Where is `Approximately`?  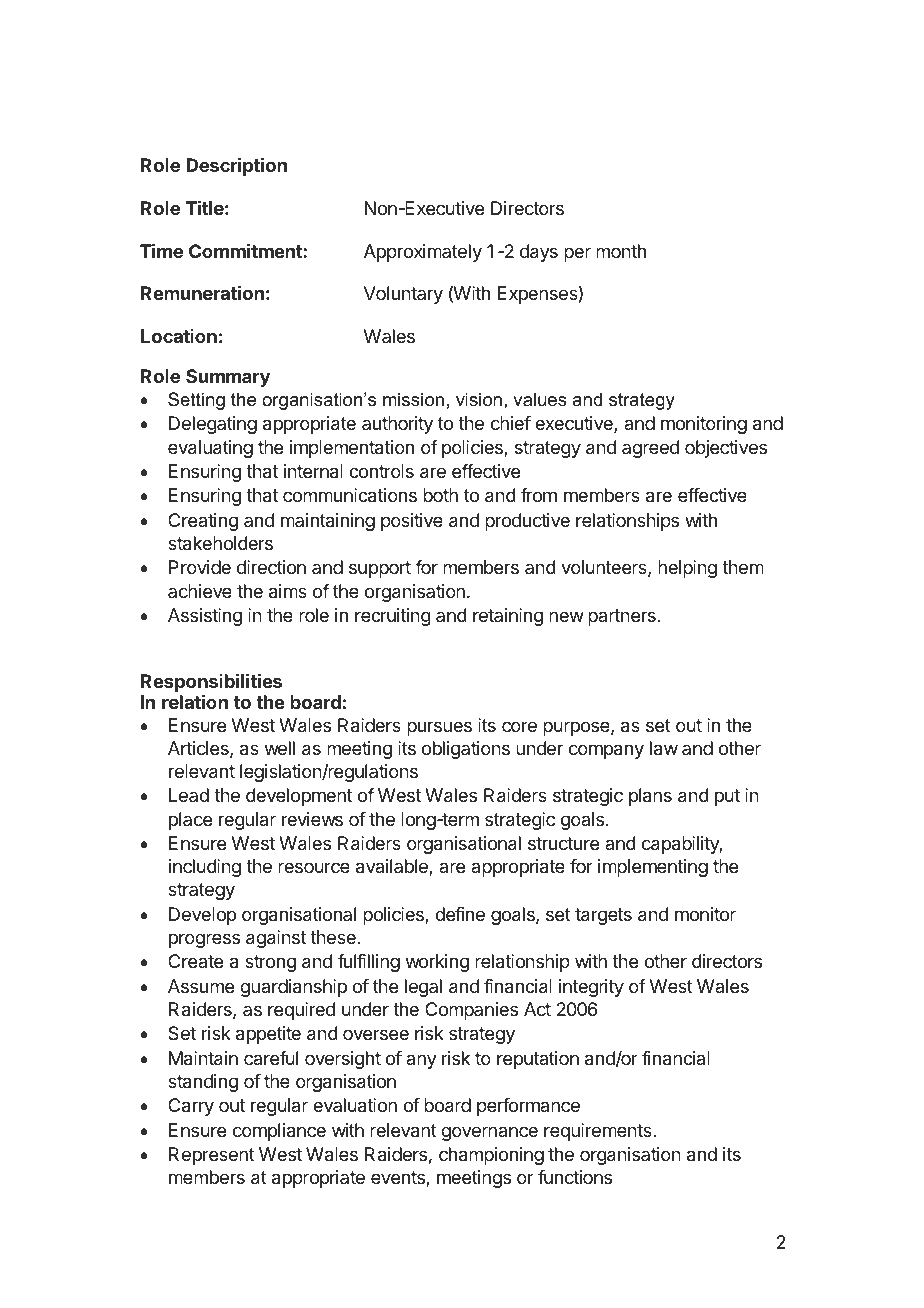 Approximately is located at coordinates (423, 253).
